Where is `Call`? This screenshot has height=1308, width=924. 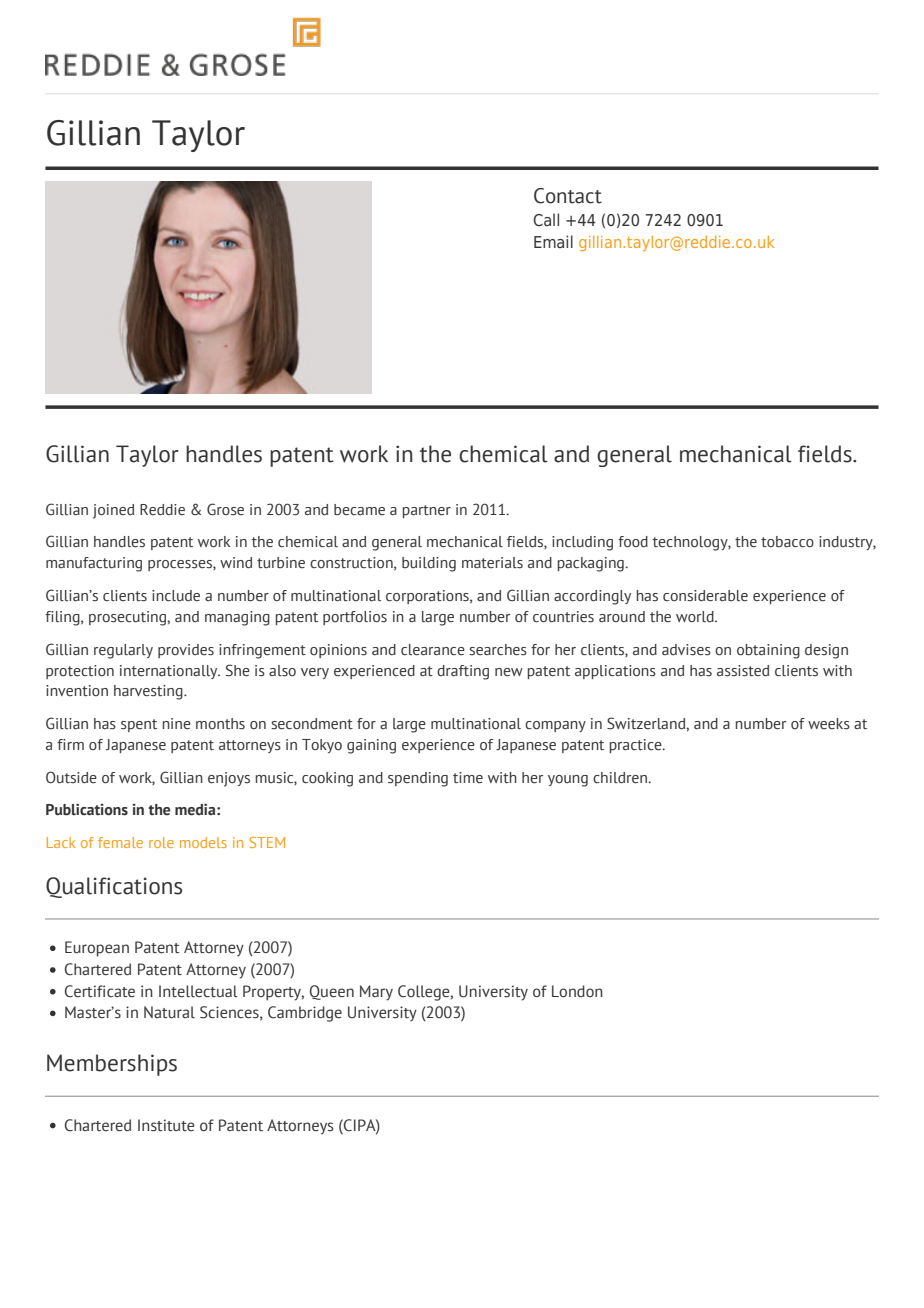
Call is located at coordinates (546, 219).
